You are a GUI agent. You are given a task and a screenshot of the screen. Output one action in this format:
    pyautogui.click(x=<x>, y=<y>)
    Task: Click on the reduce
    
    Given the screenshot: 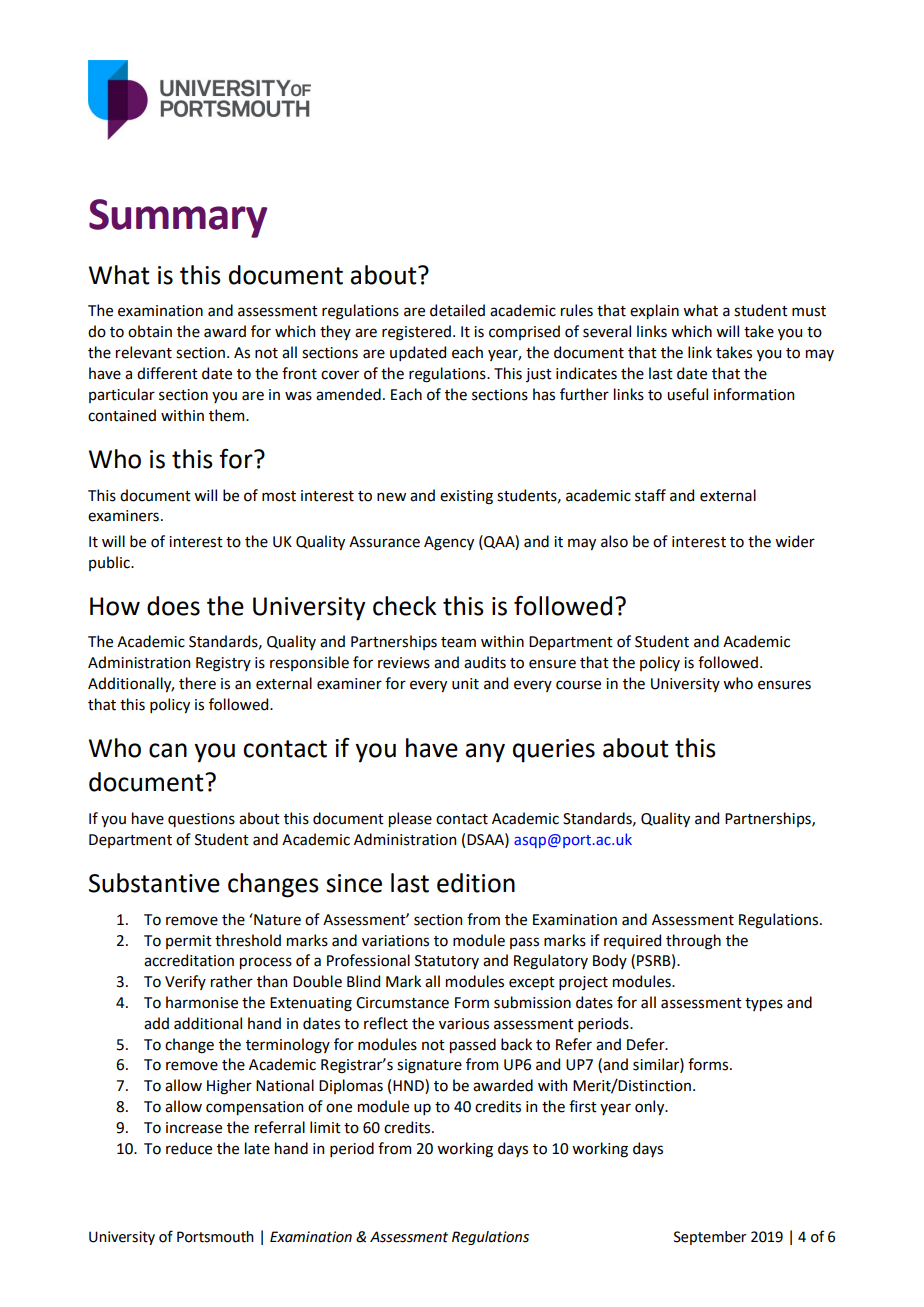 What is the action you would take?
    pyautogui.click(x=189, y=1148)
